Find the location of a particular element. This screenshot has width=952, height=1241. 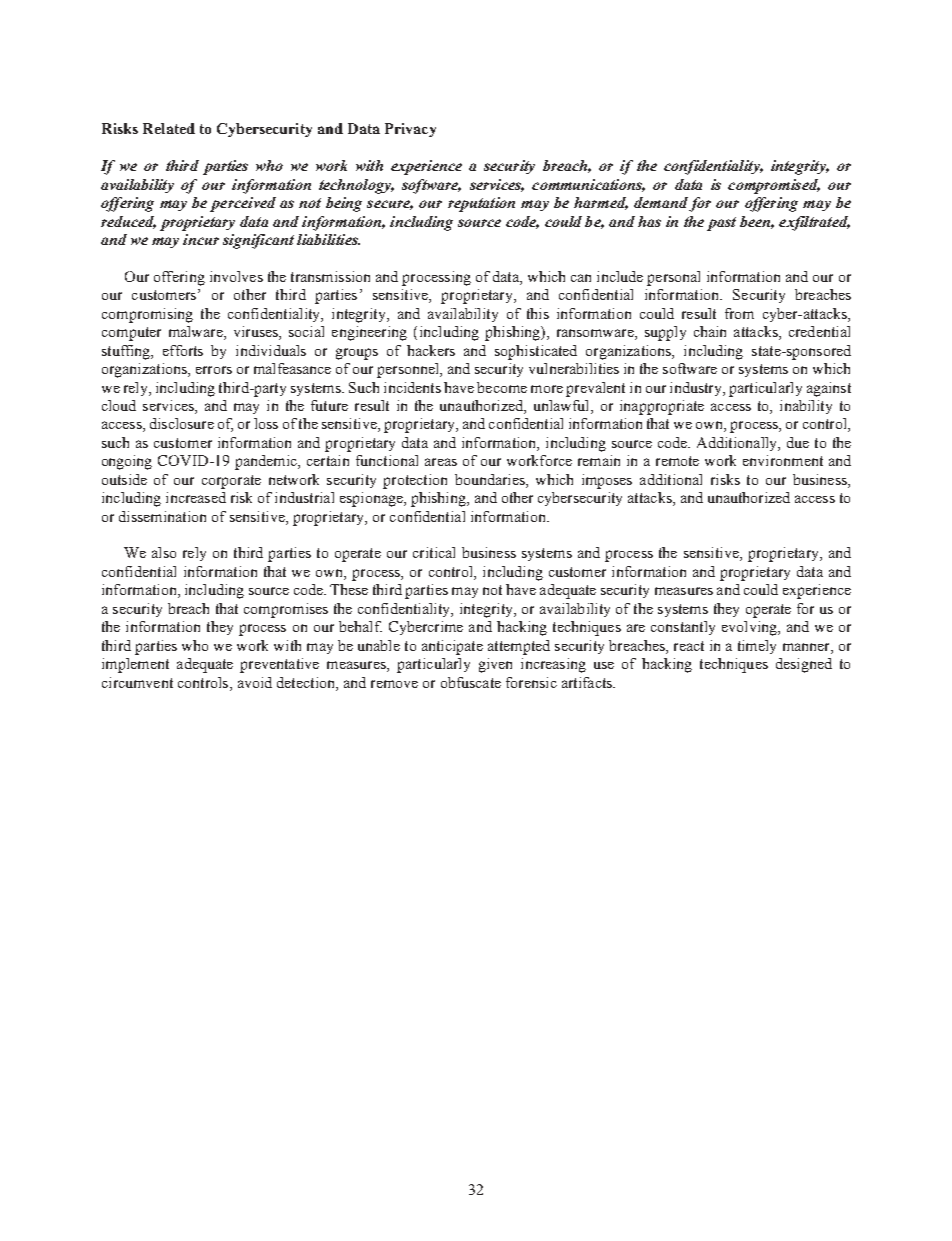

Privacy is located at coordinates (410, 130).
